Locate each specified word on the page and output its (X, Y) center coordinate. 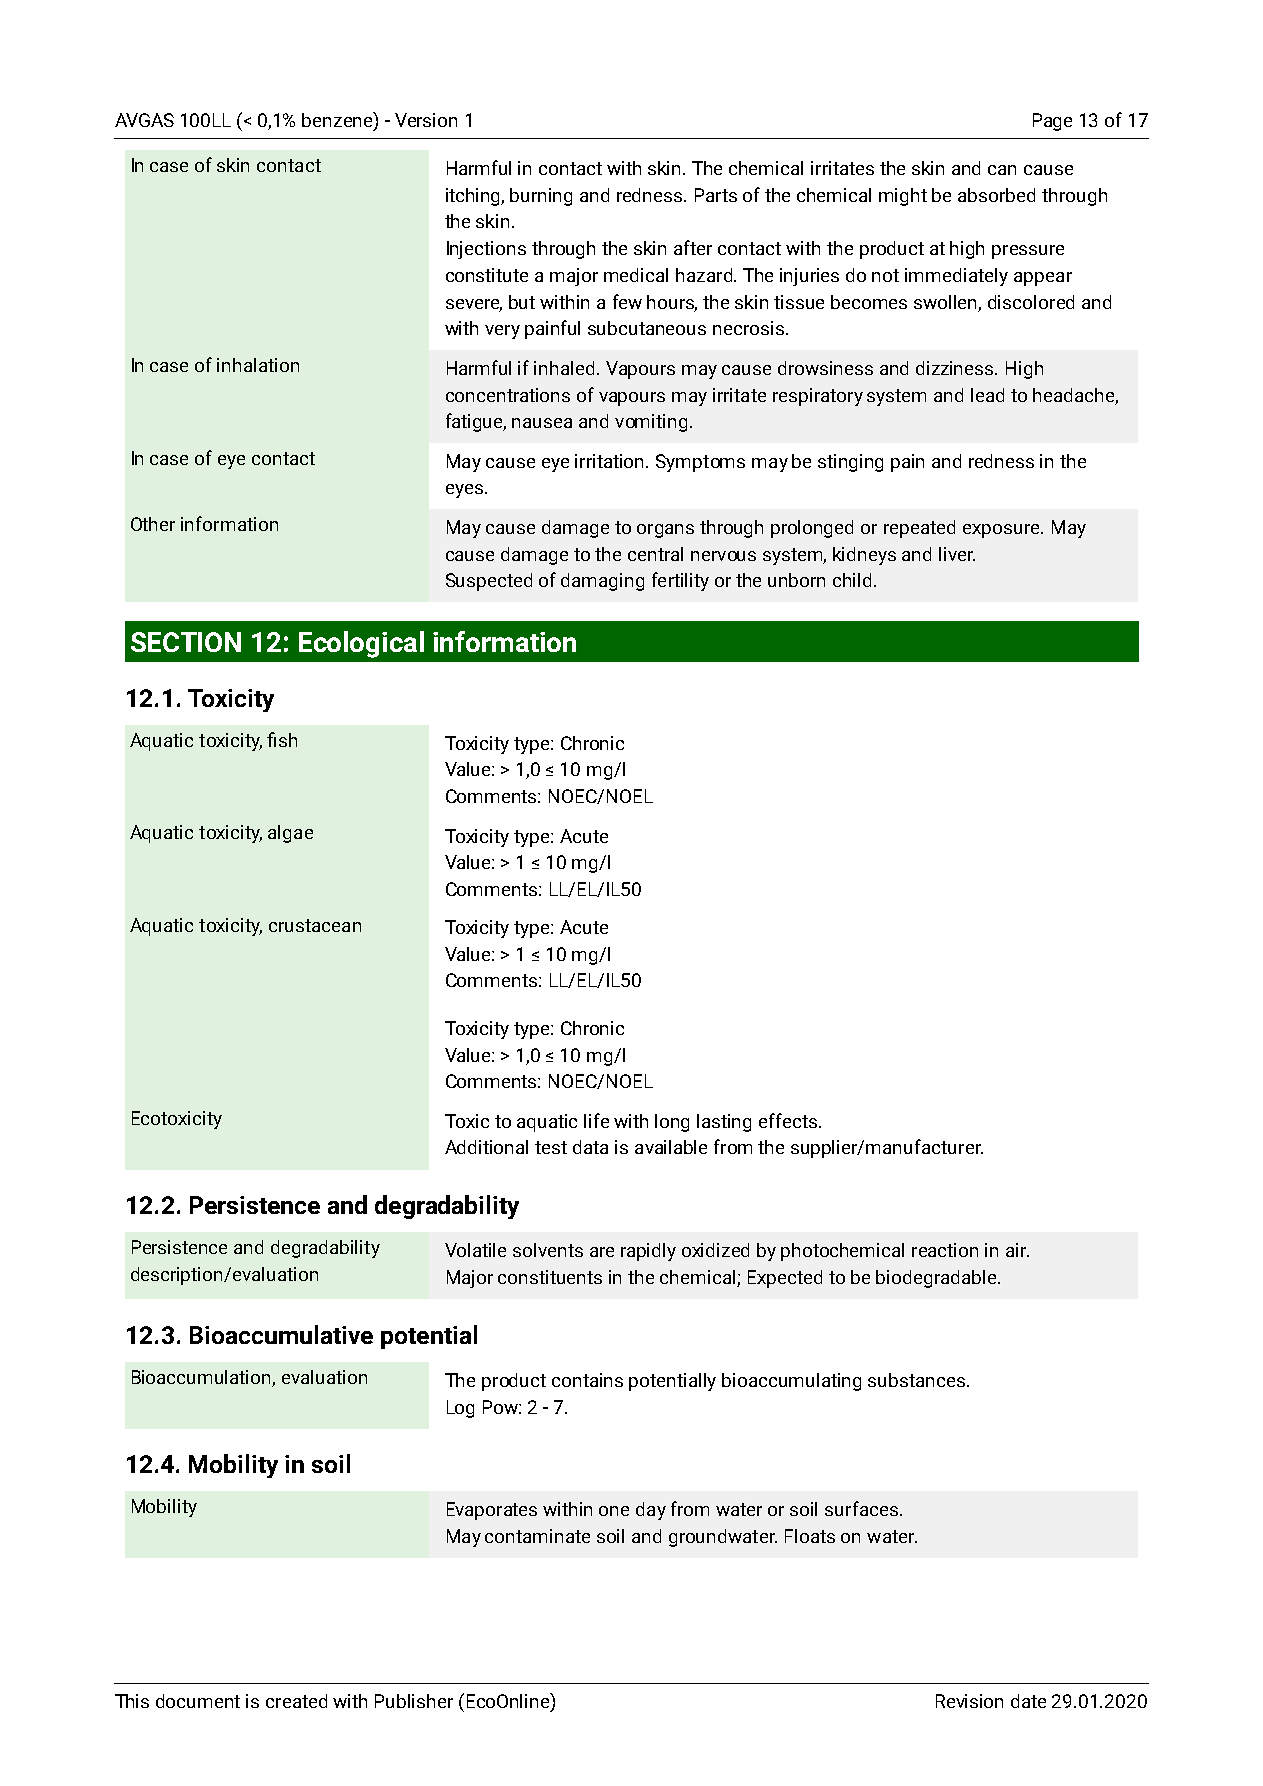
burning (541, 197)
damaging (602, 582)
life (596, 1120)
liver (957, 554)
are (602, 1252)
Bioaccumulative (281, 1334)
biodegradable (937, 1279)
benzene (338, 121)
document (198, 1701)
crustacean (315, 925)
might (903, 197)
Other (153, 524)
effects (788, 1120)
